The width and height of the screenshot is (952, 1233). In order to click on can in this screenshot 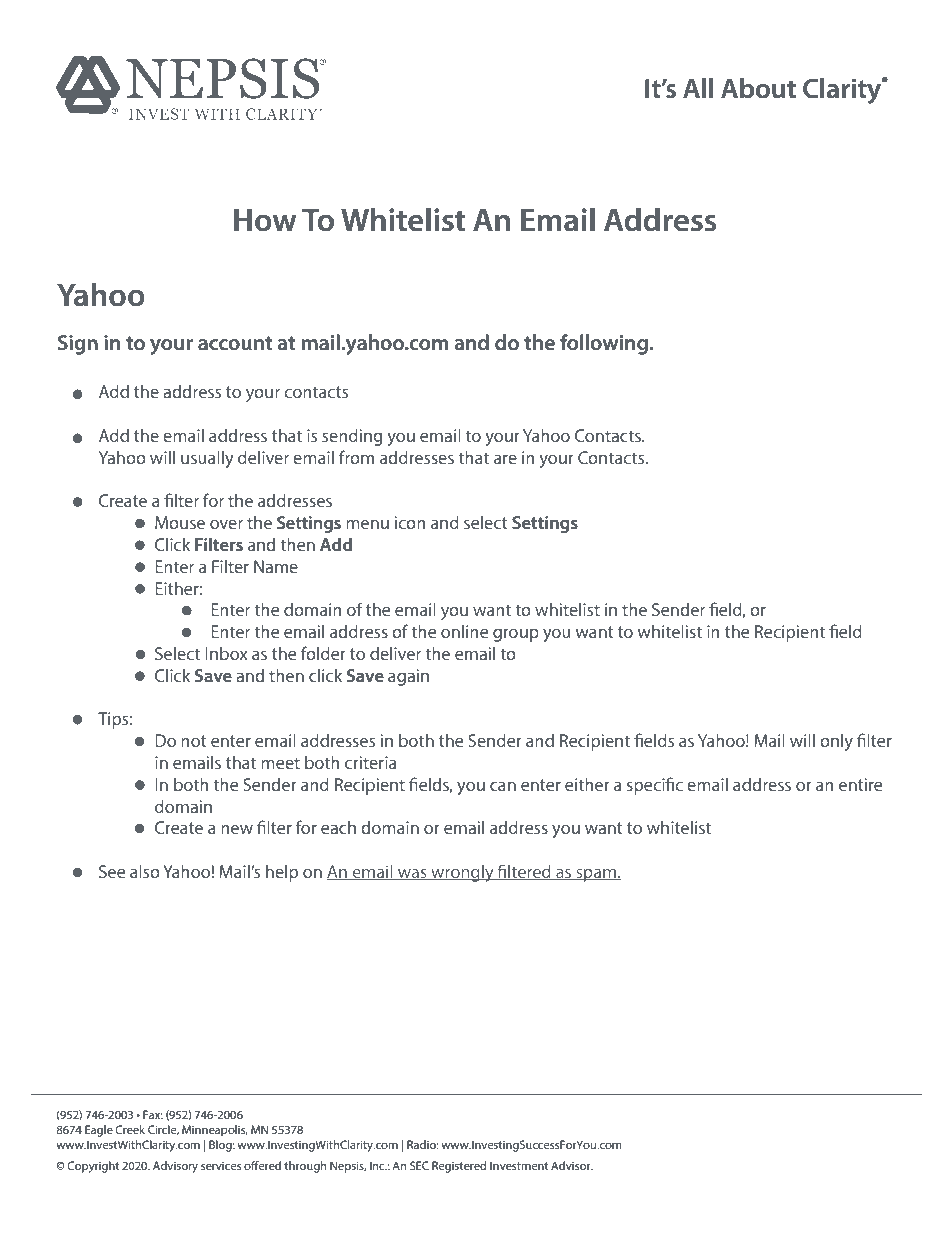, I will do `click(503, 786)`.
